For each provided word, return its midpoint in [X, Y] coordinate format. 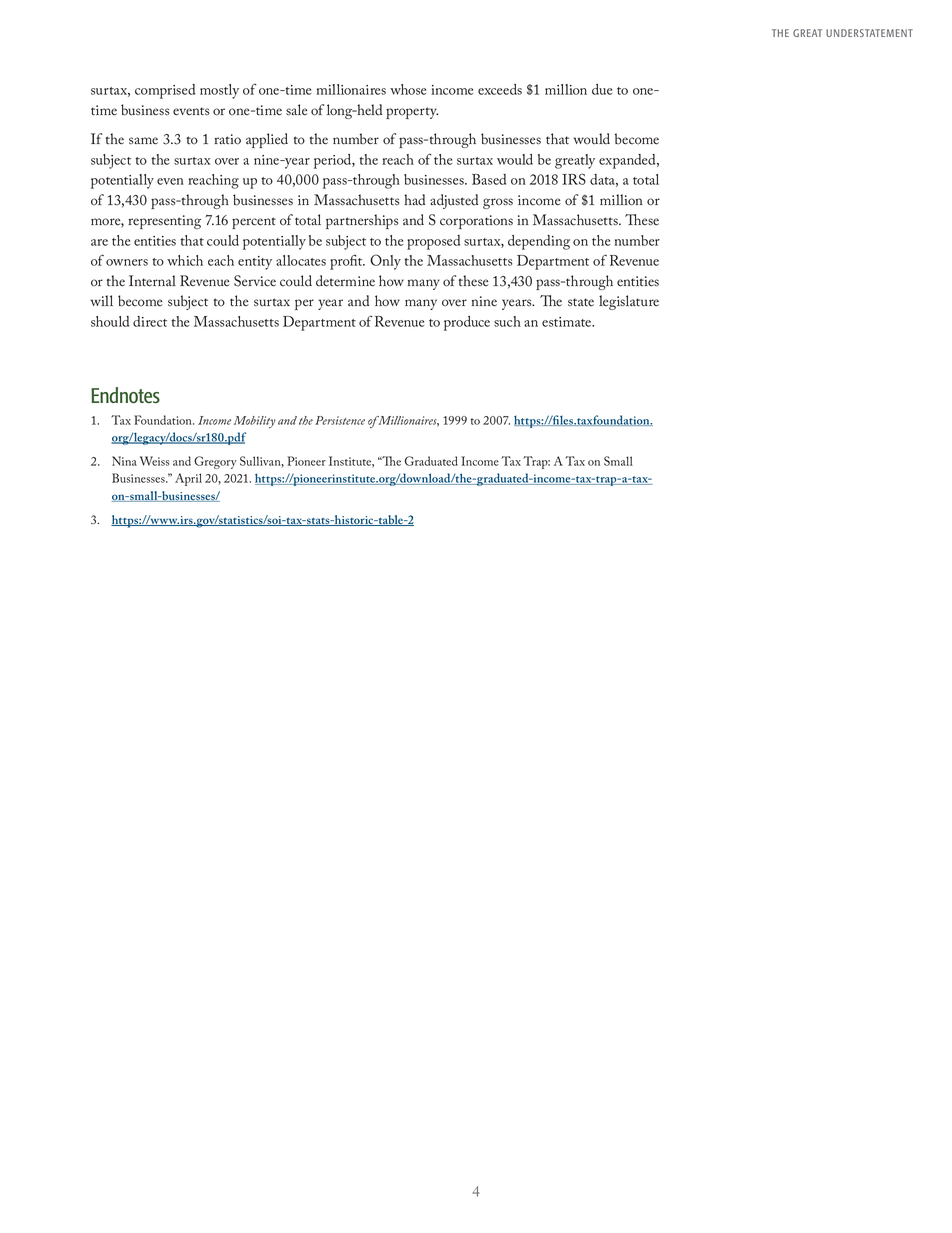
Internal [152, 281]
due [602, 89]
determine [345, 281]
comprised [165, 91]
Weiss [154, 461]
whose [408, 89]
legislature [629, 302]
